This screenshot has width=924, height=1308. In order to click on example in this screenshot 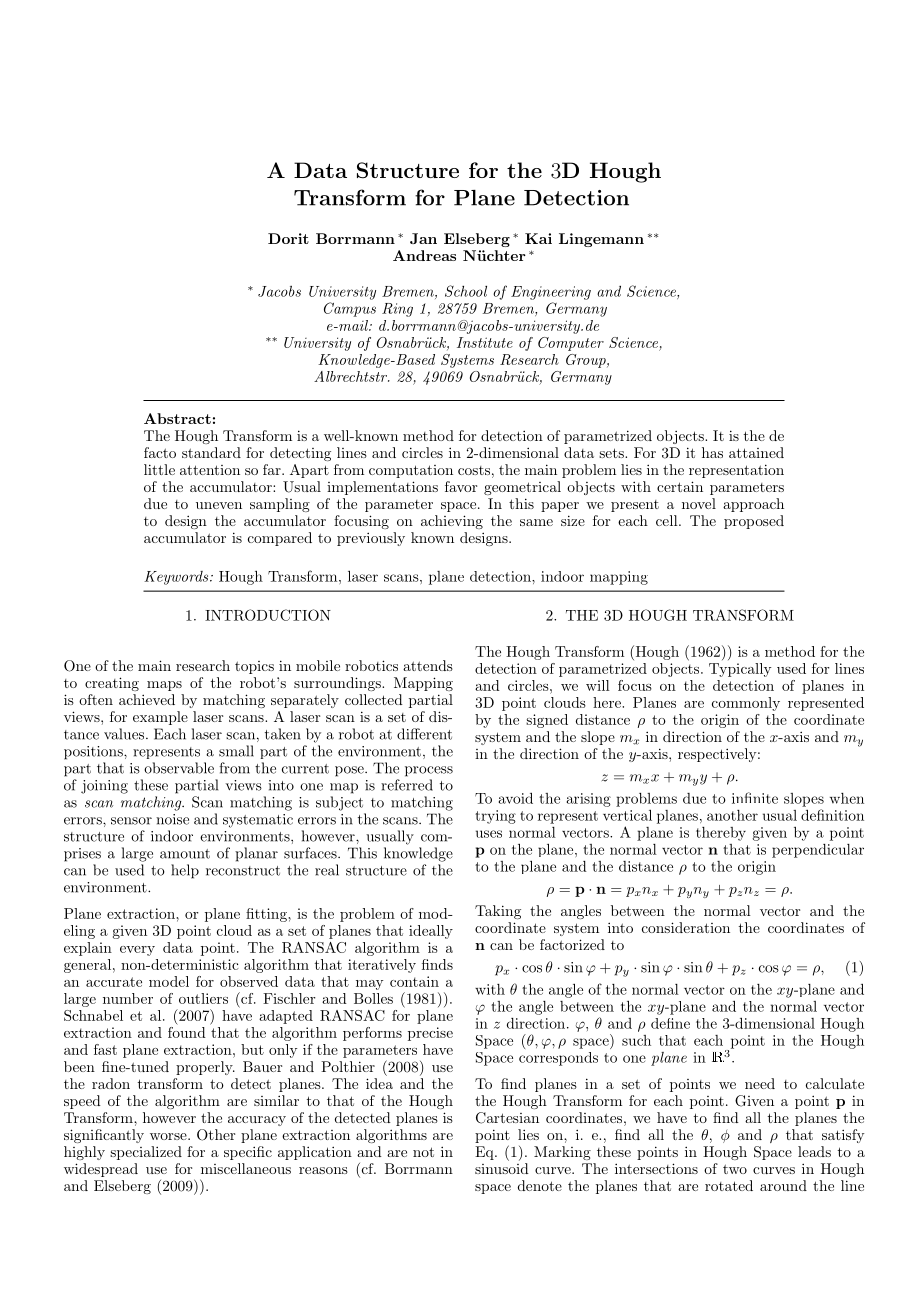, I will do `click(160, 718)`.
